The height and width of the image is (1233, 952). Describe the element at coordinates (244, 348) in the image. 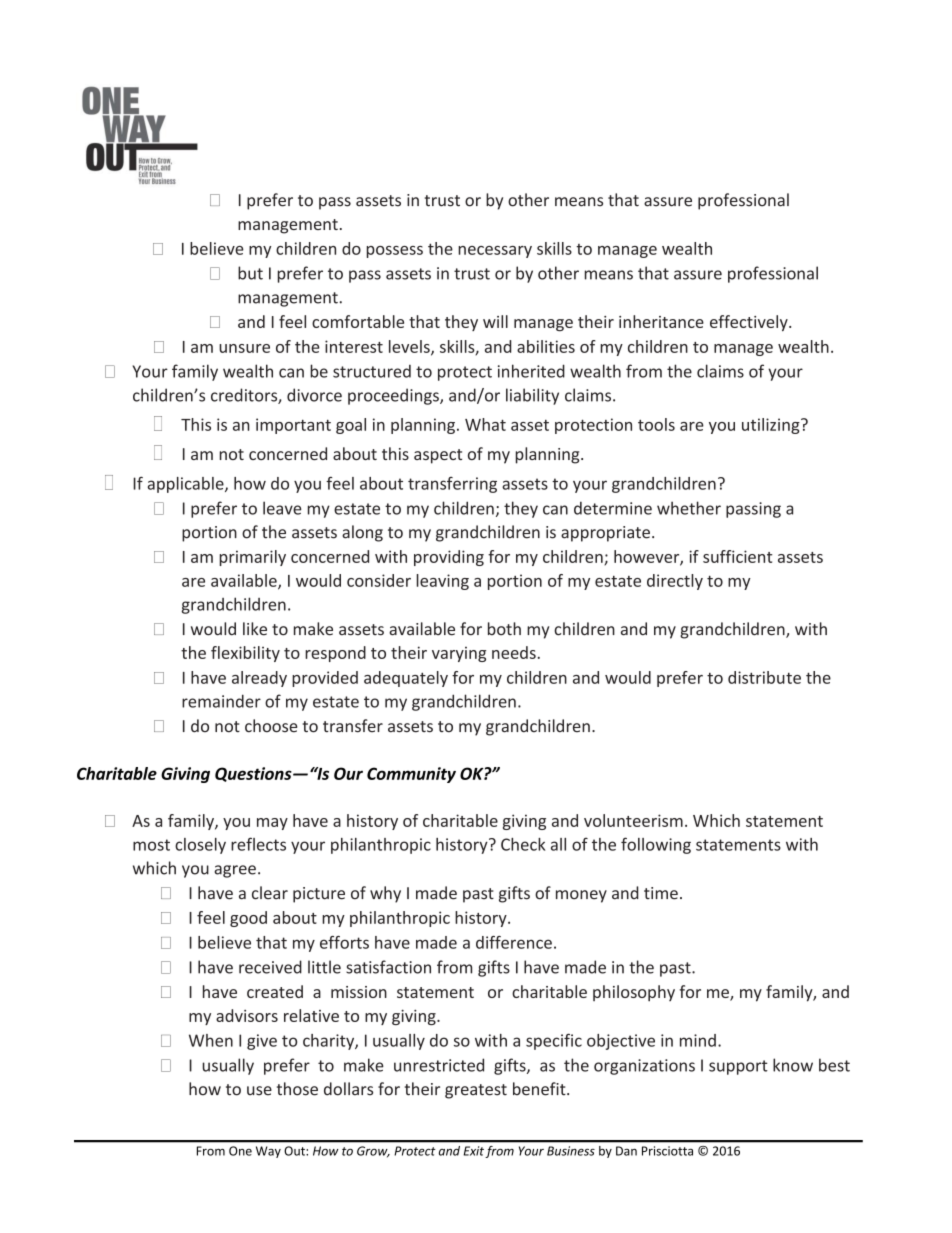

I see `unsure` at that location.
